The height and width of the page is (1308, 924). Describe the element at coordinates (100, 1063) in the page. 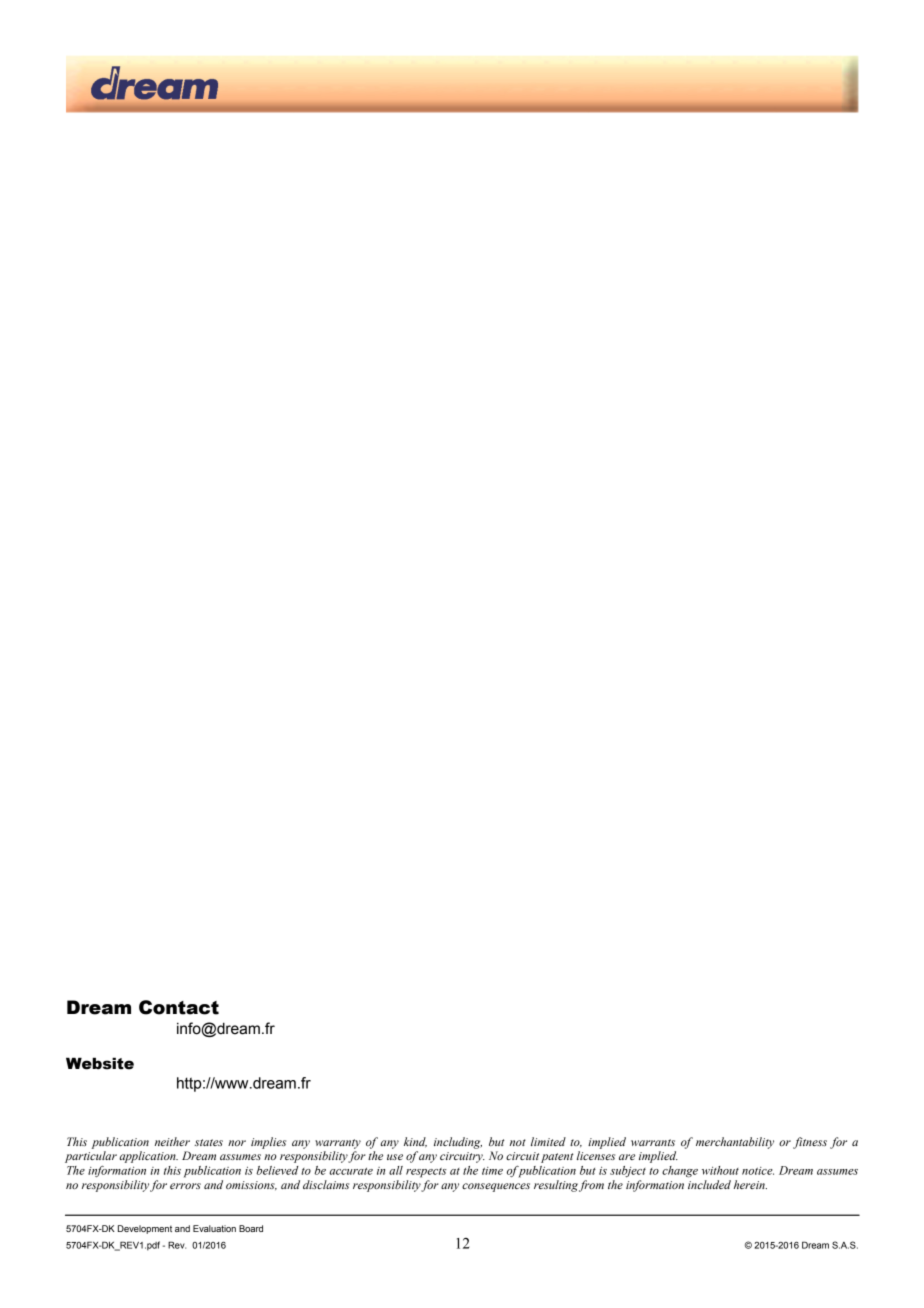

I see `Website` at that location.
